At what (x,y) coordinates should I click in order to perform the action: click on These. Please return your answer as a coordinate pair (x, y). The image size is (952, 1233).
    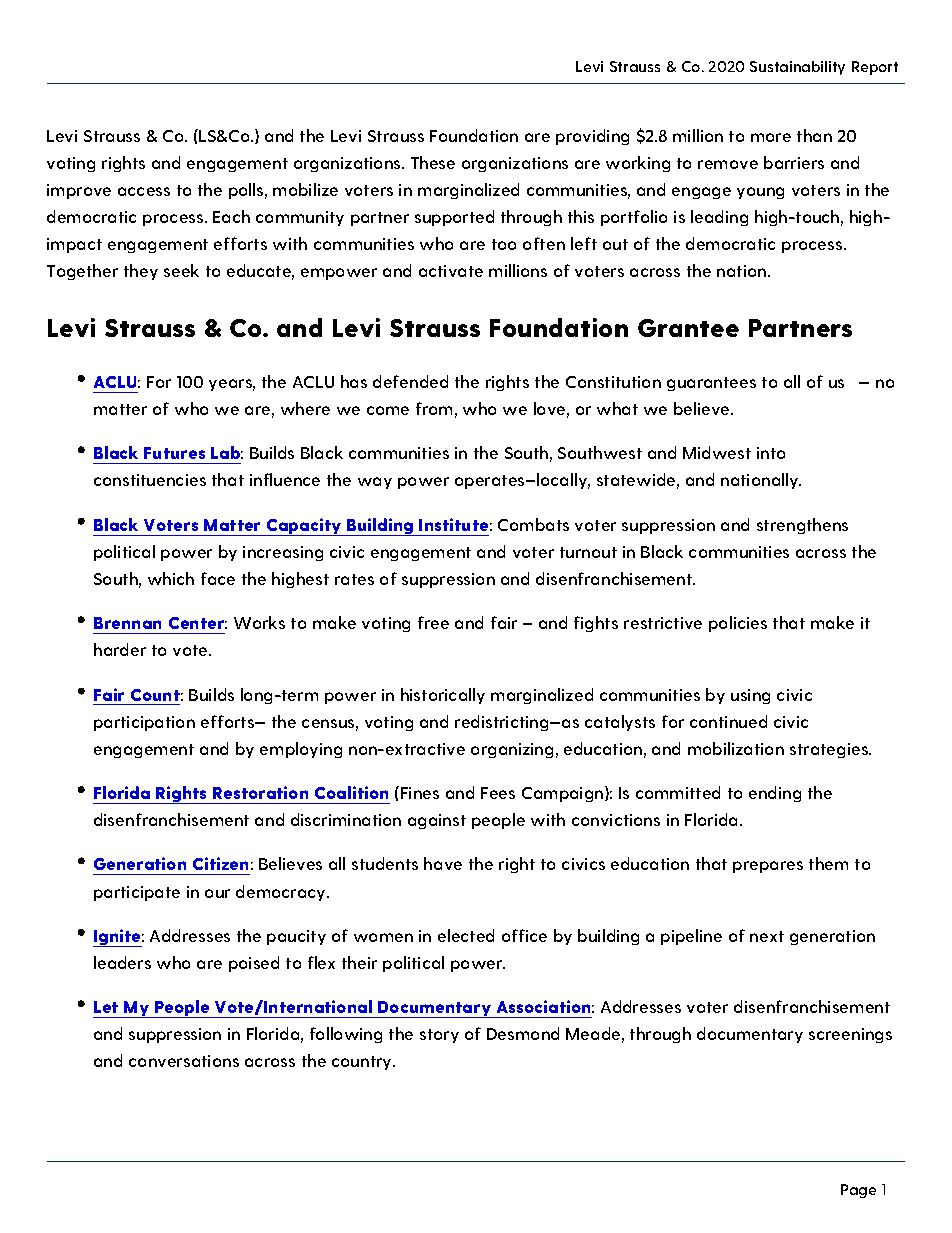
    Looking at the image, I should click on (433, 162).
